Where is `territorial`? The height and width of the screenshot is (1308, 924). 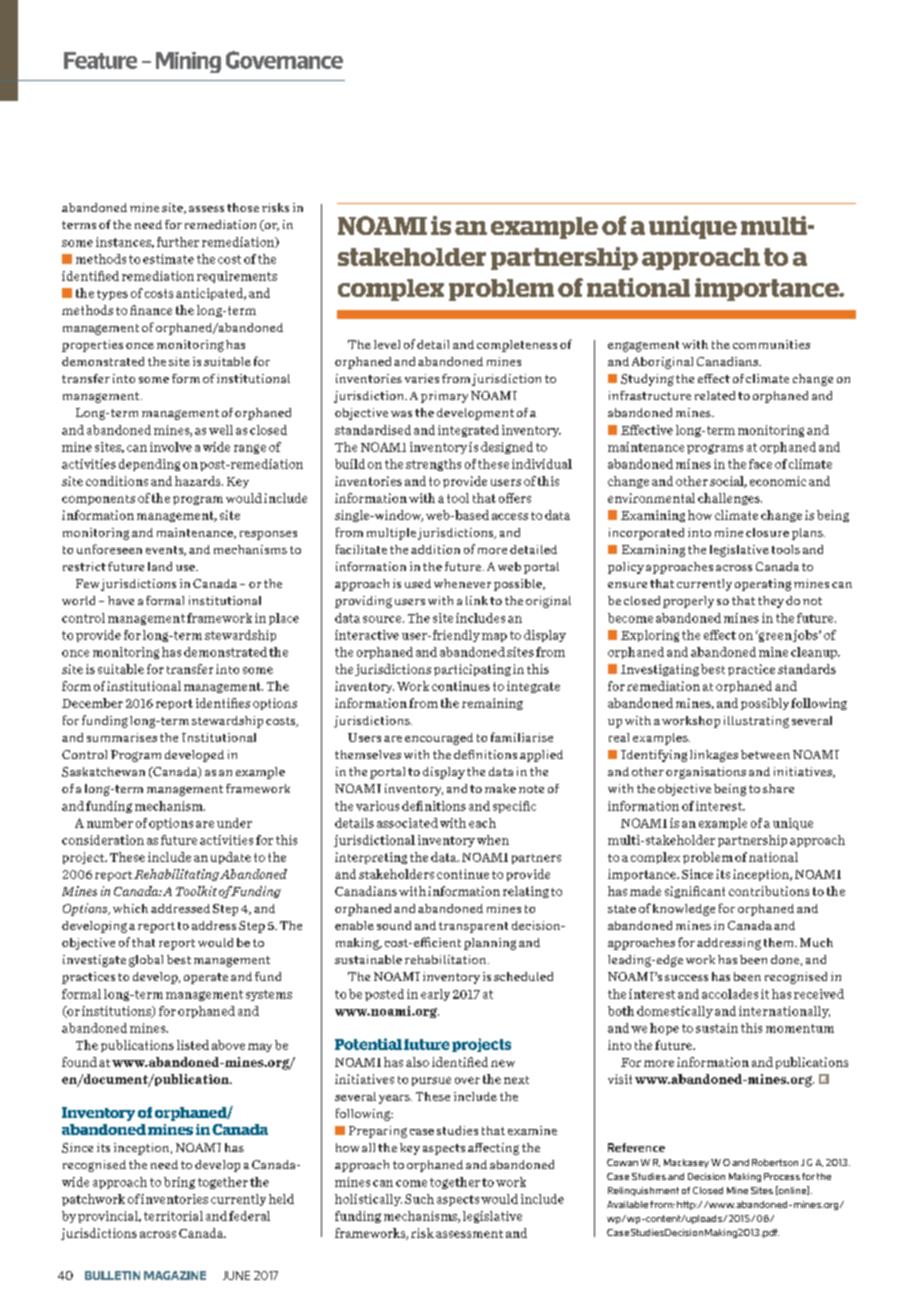
territorial is located at coordinates (173, 1216).
